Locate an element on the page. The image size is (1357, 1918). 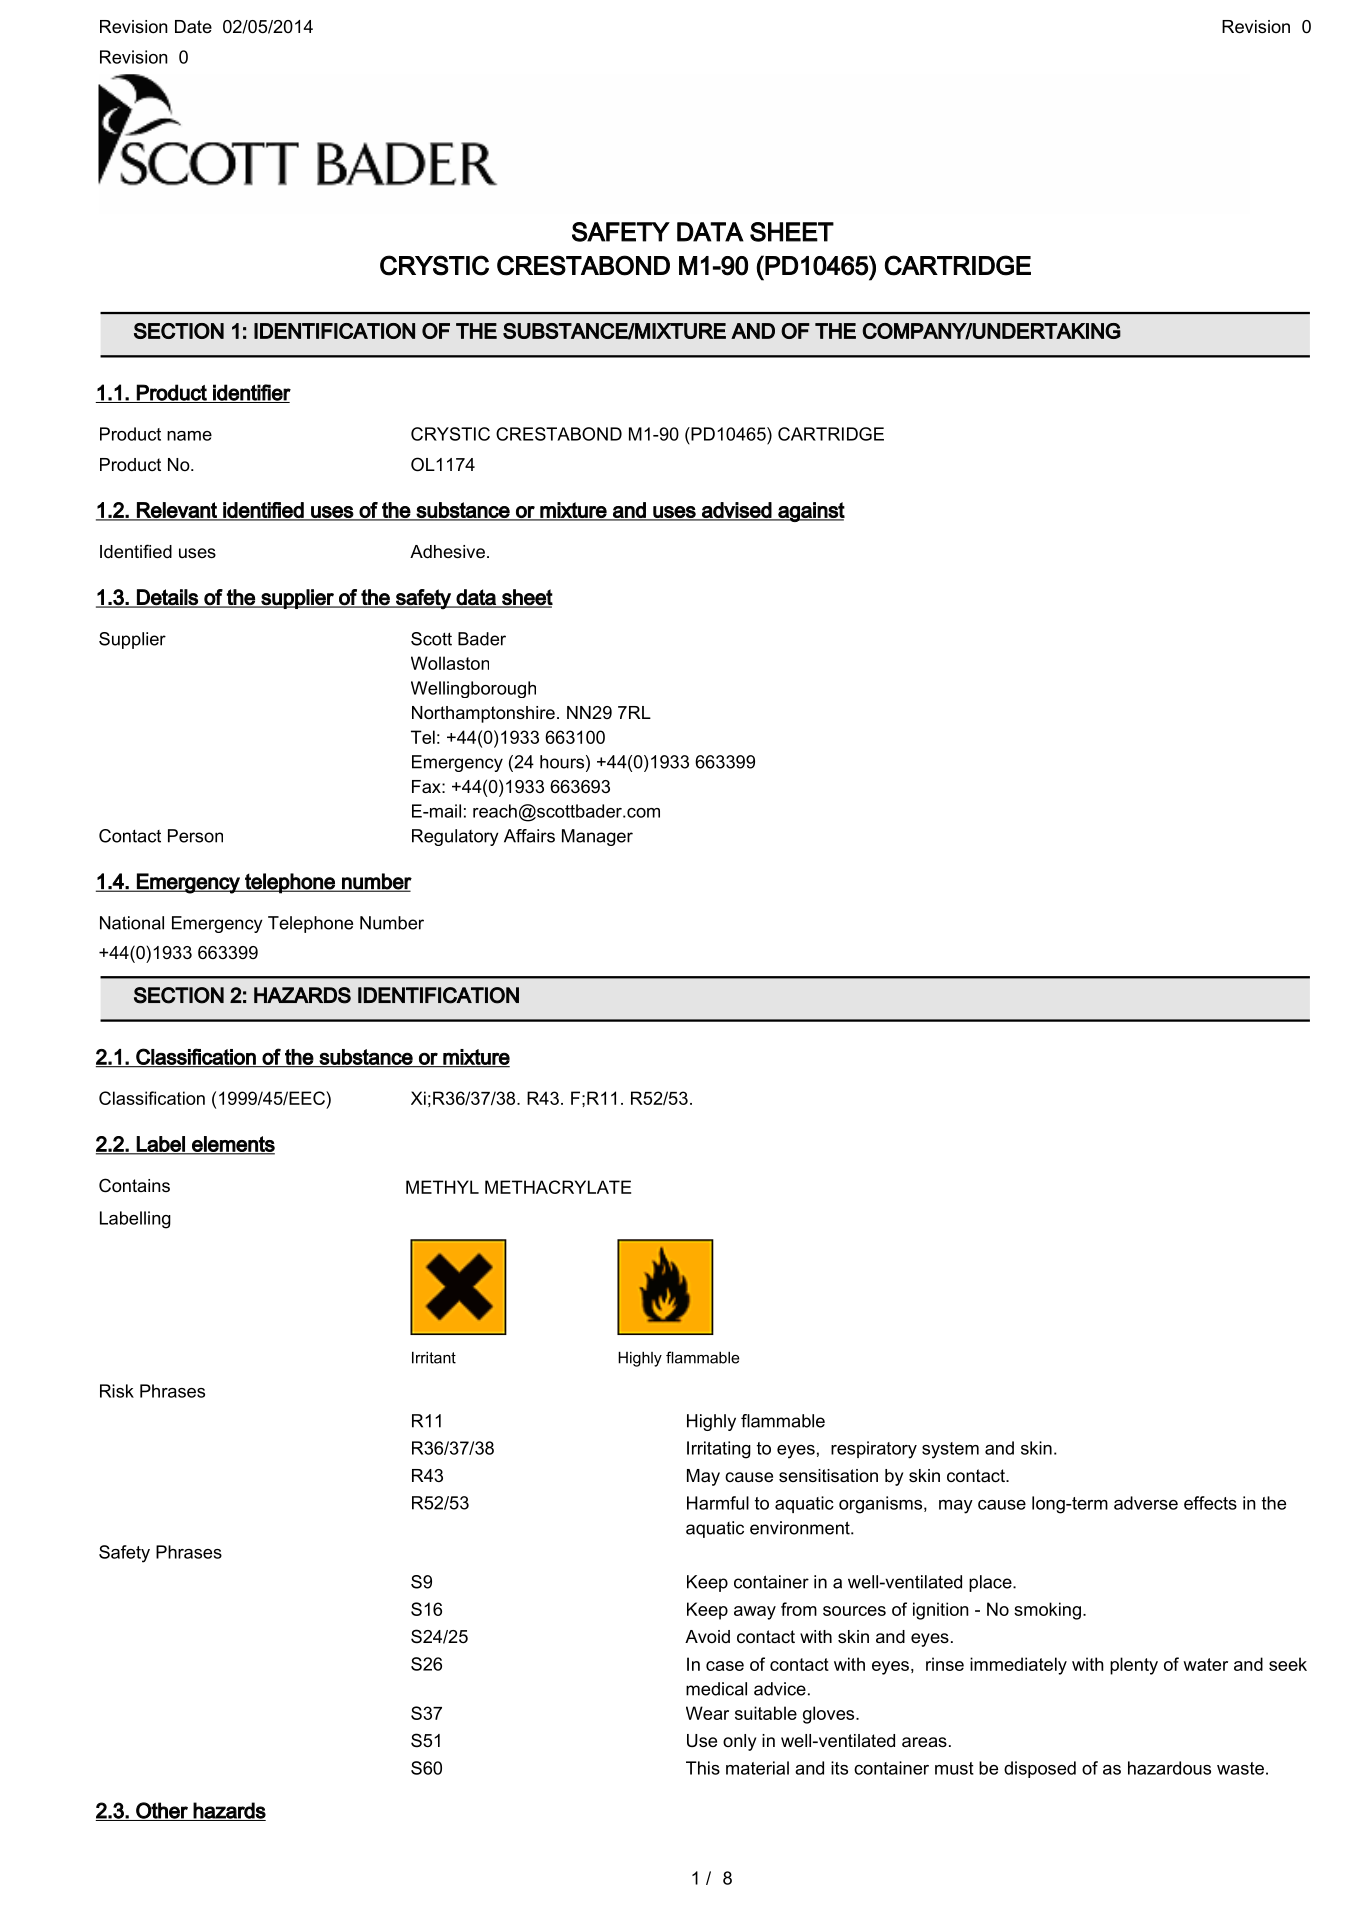
adverse is located at coordinates (1146, 1503).
